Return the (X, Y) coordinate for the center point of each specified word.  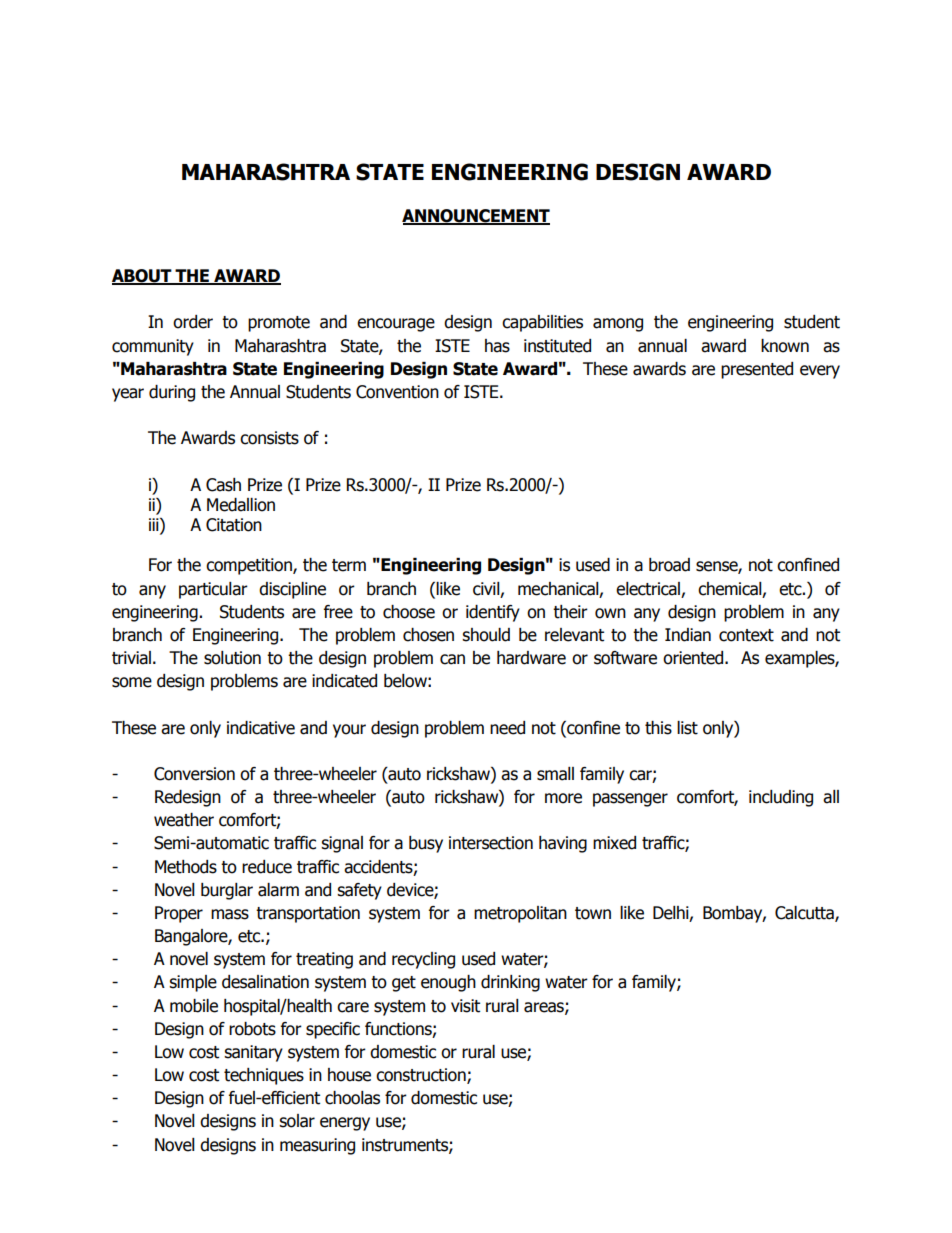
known (785, 346)
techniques (264, 1076)
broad (669, 565)
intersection (491, 843)
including (781, 798)
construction (422, 1076)
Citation (234, 525)
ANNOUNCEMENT (476, 216)
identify (493, 613)
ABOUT (143, 277)
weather (184, 820)
